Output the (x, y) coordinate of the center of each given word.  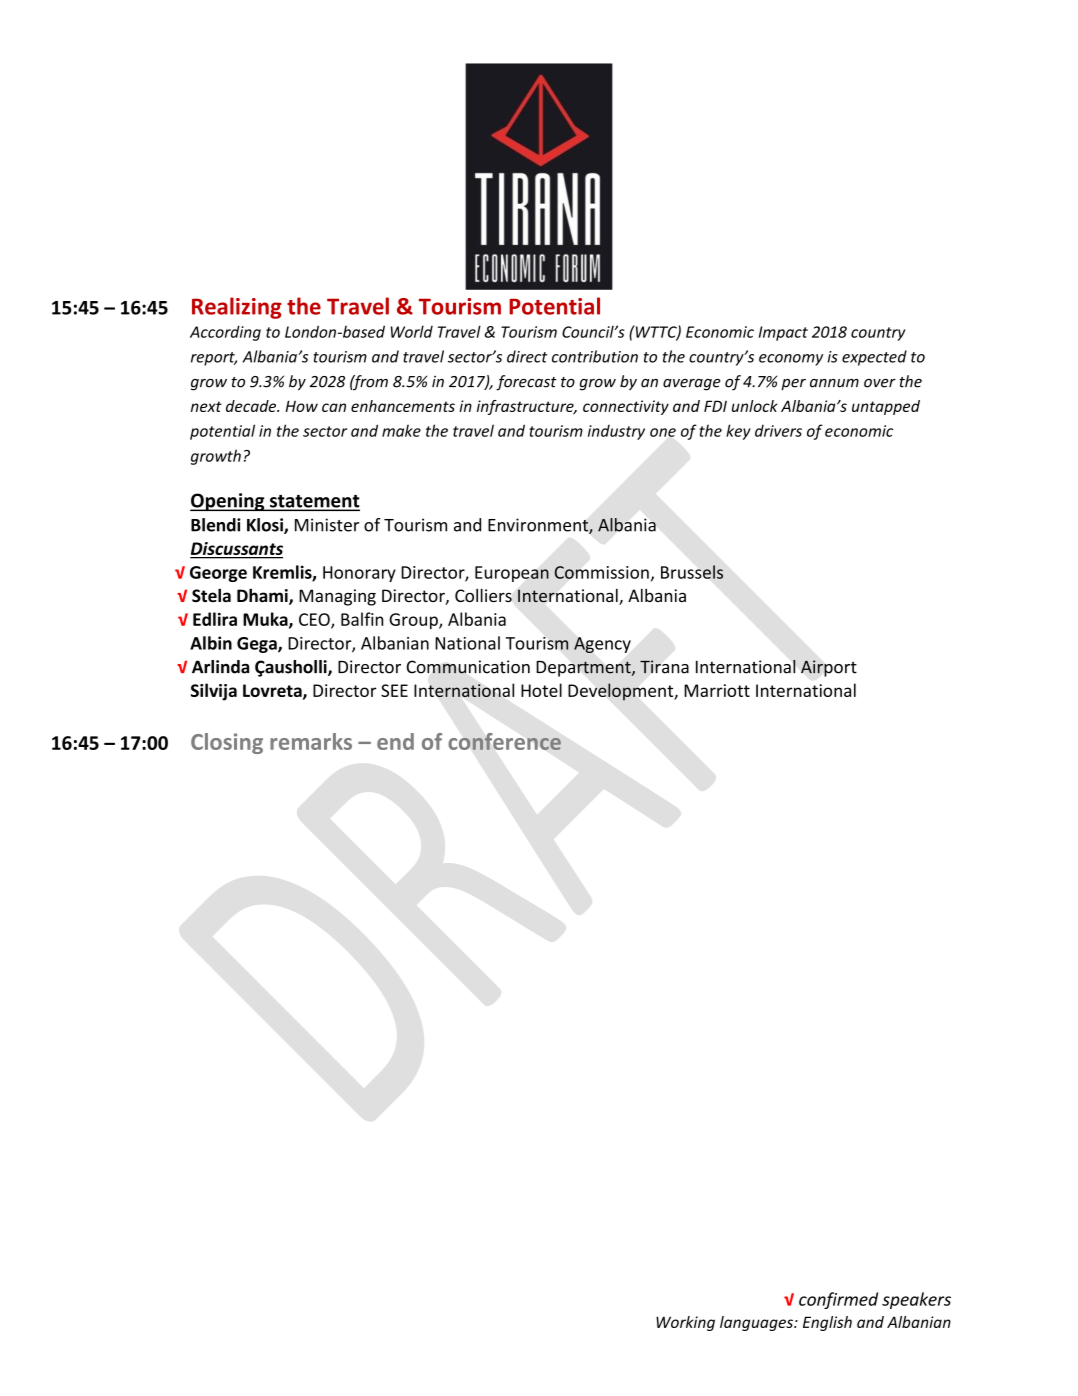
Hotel (541, 690)
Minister (327, 525)
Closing (227, 743)
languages (757, 1323)
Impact (783, 333)
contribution (595, 356)
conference (504, 741)
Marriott (717, 690)
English (827, 1323)
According (225, 333)
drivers (778, 431)
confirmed (838, 1300)
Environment (539, 526)
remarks (311, 741)
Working (685, 1323)
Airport (829, 668)
